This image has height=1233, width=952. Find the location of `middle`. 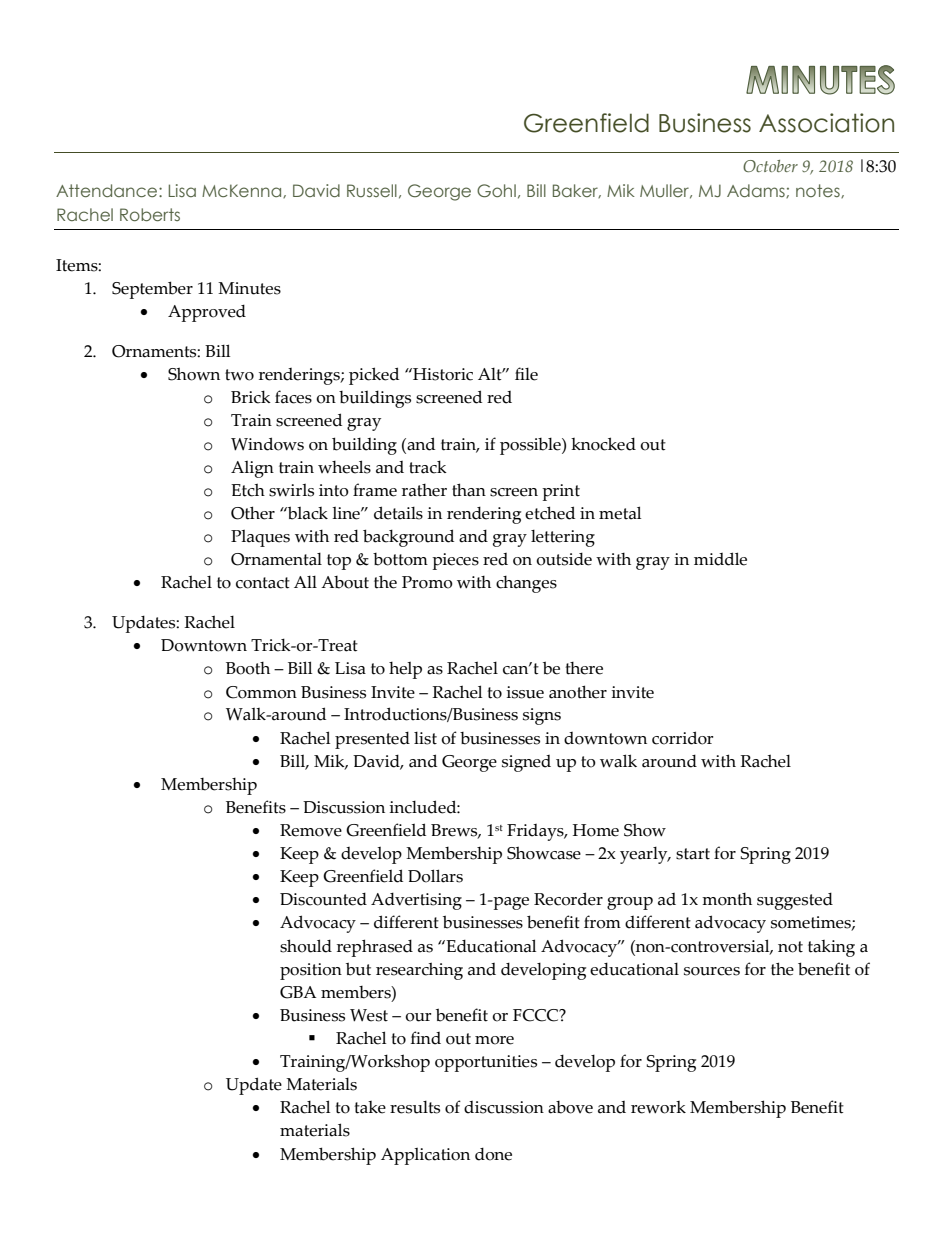

middle is located at coordinates (720, 559).
